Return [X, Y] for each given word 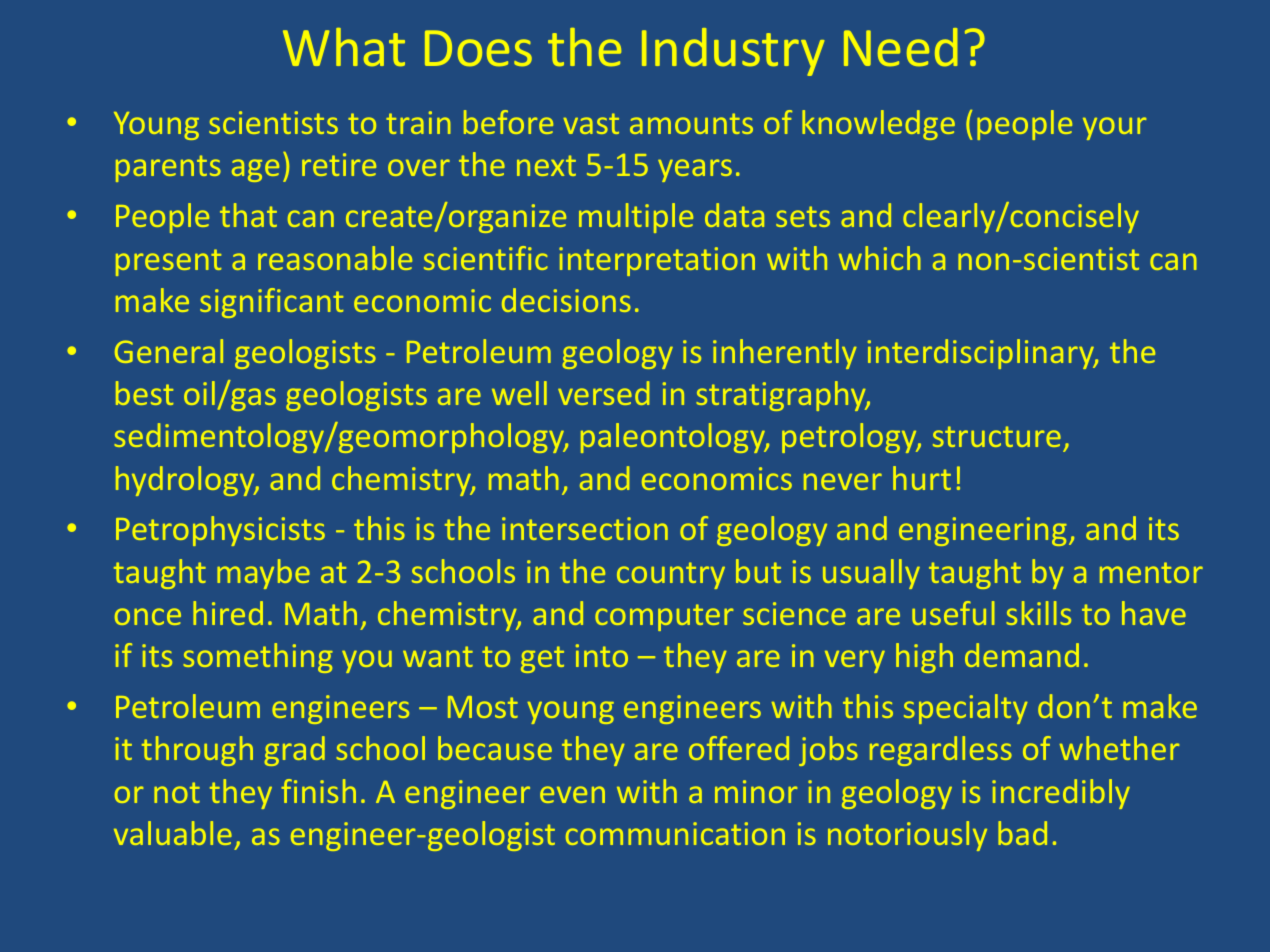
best [144, 393]
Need [900, 47]
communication [675, 833]
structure [997, 436]
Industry [733, 52]
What [344, 47]
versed [603, 393]
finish [318, 791]
